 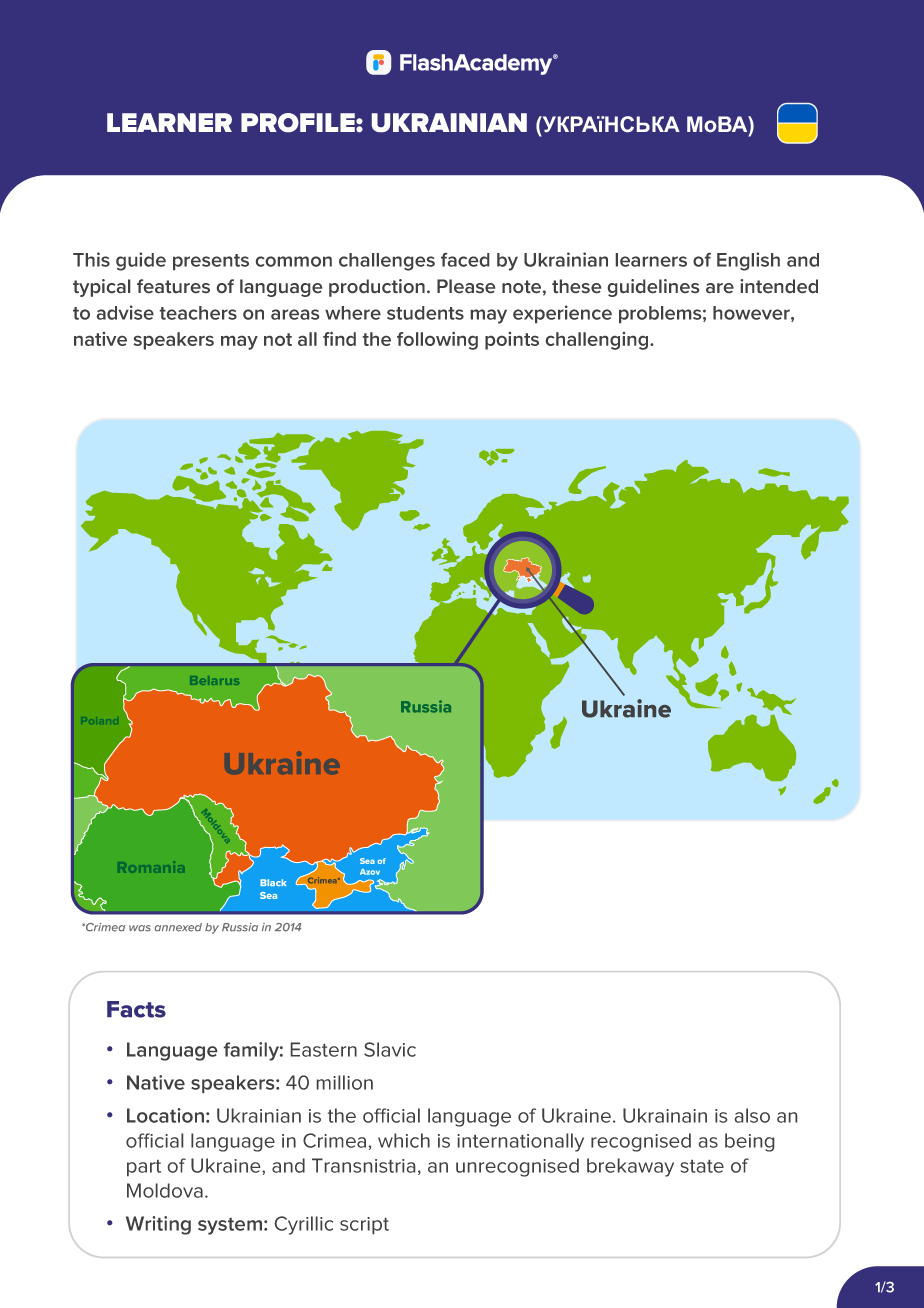 What do you see at coordinates (702, 1166) in the screenshot?
I see `state` at bounding box center [702, 1166].
